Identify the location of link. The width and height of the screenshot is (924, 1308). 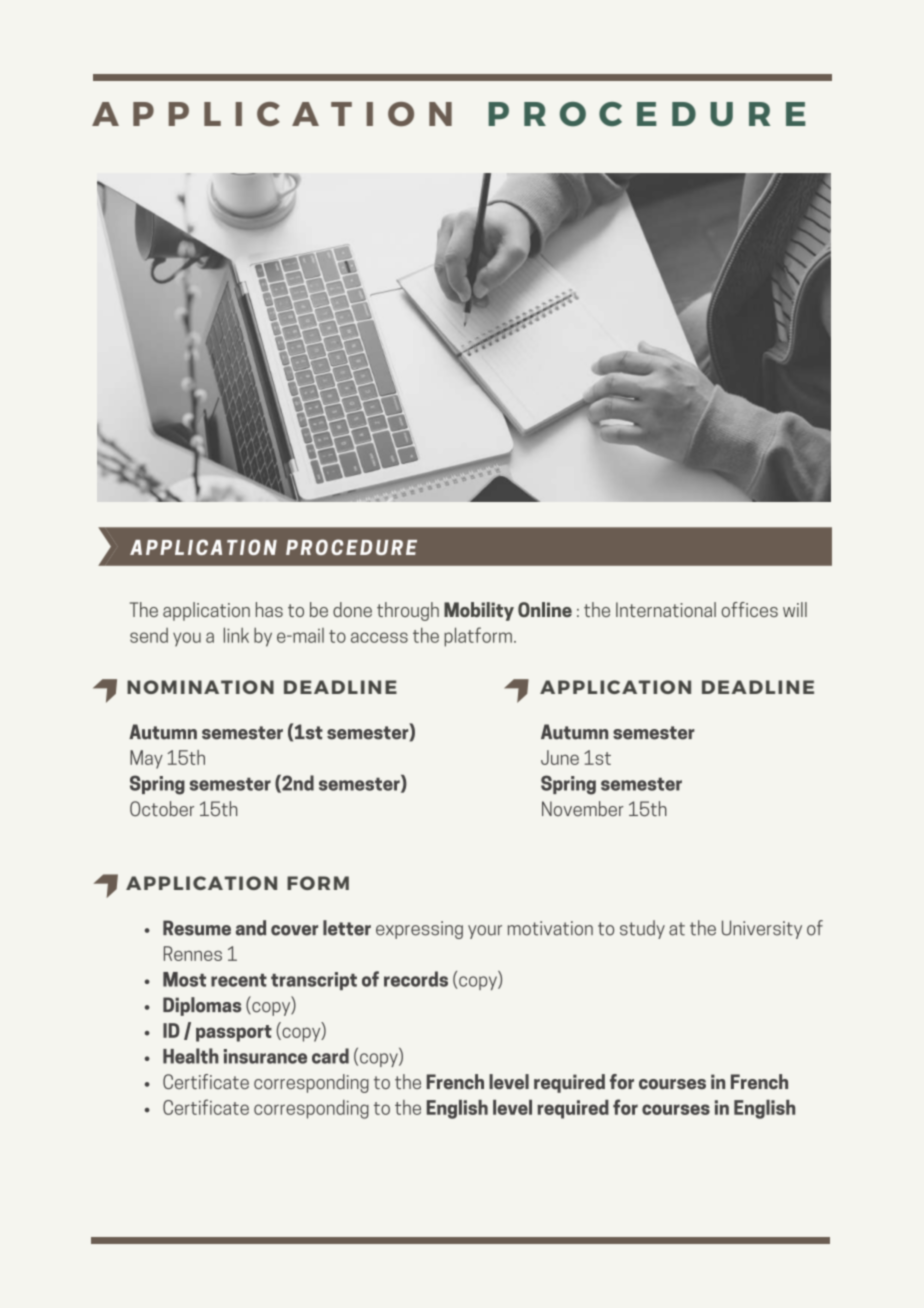
(236, 635).
